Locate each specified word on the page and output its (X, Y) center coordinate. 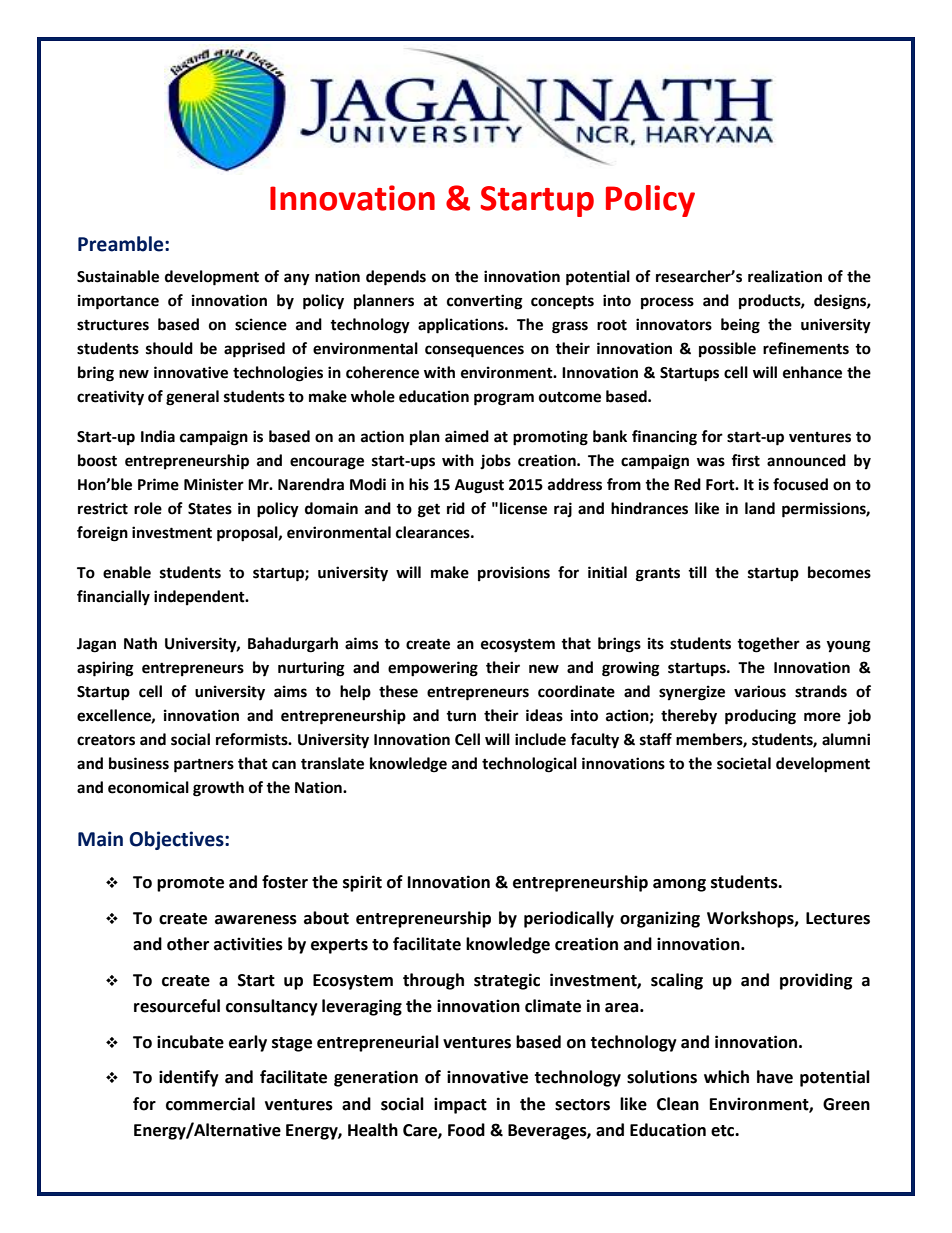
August (479, 486)
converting (485, 302)
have (775, 1077)
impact (460, 1105)
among (679, 885)
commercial (210, 1104)
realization (785, 276)
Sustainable (118, 276)
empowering (433, 669)
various (760, 691)
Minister (214, 484)
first (745, 460)
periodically (569, 919)
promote (190, 884)
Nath (140, 643)
